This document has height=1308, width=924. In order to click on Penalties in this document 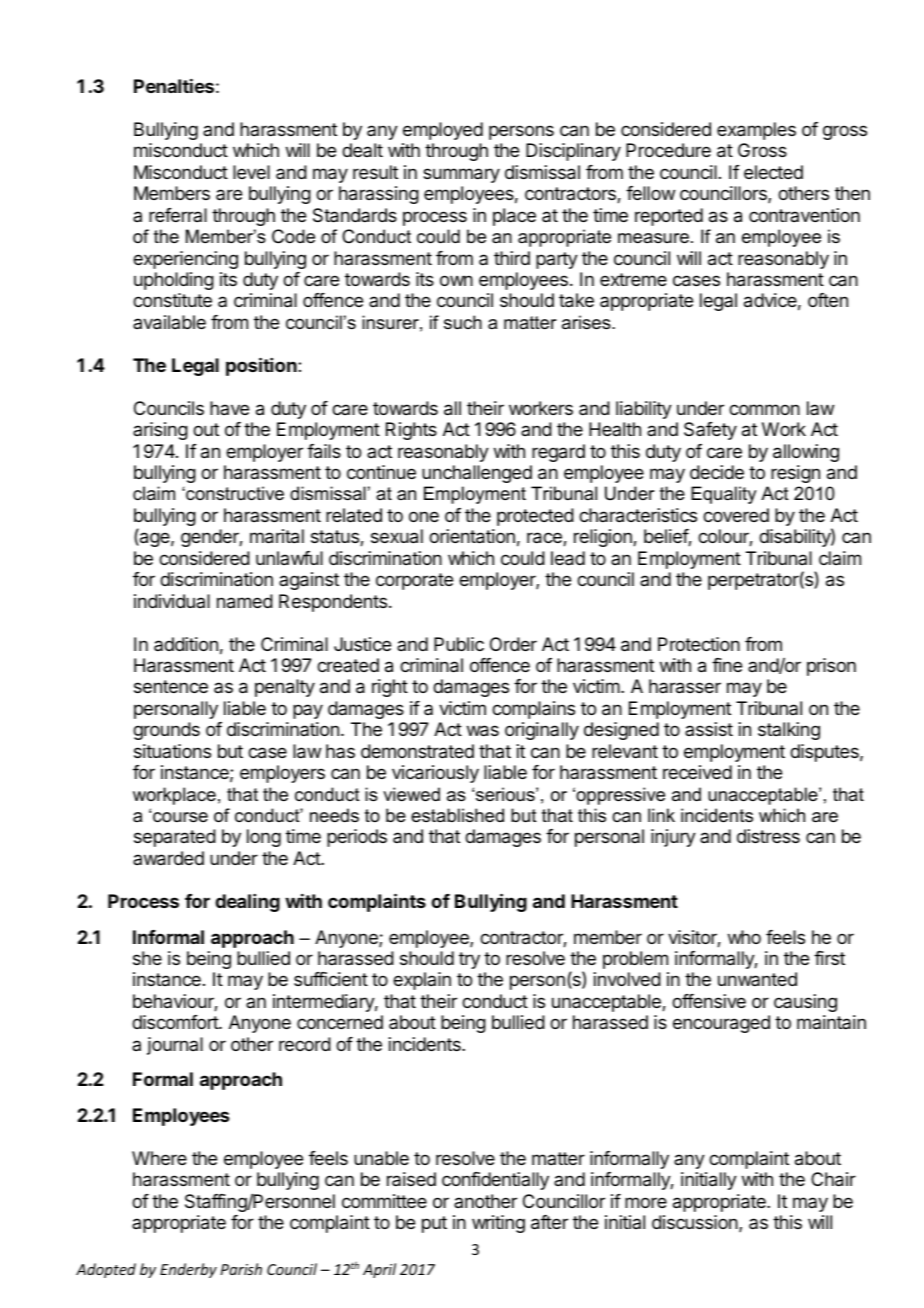, I will do `click(174, 86)`.
